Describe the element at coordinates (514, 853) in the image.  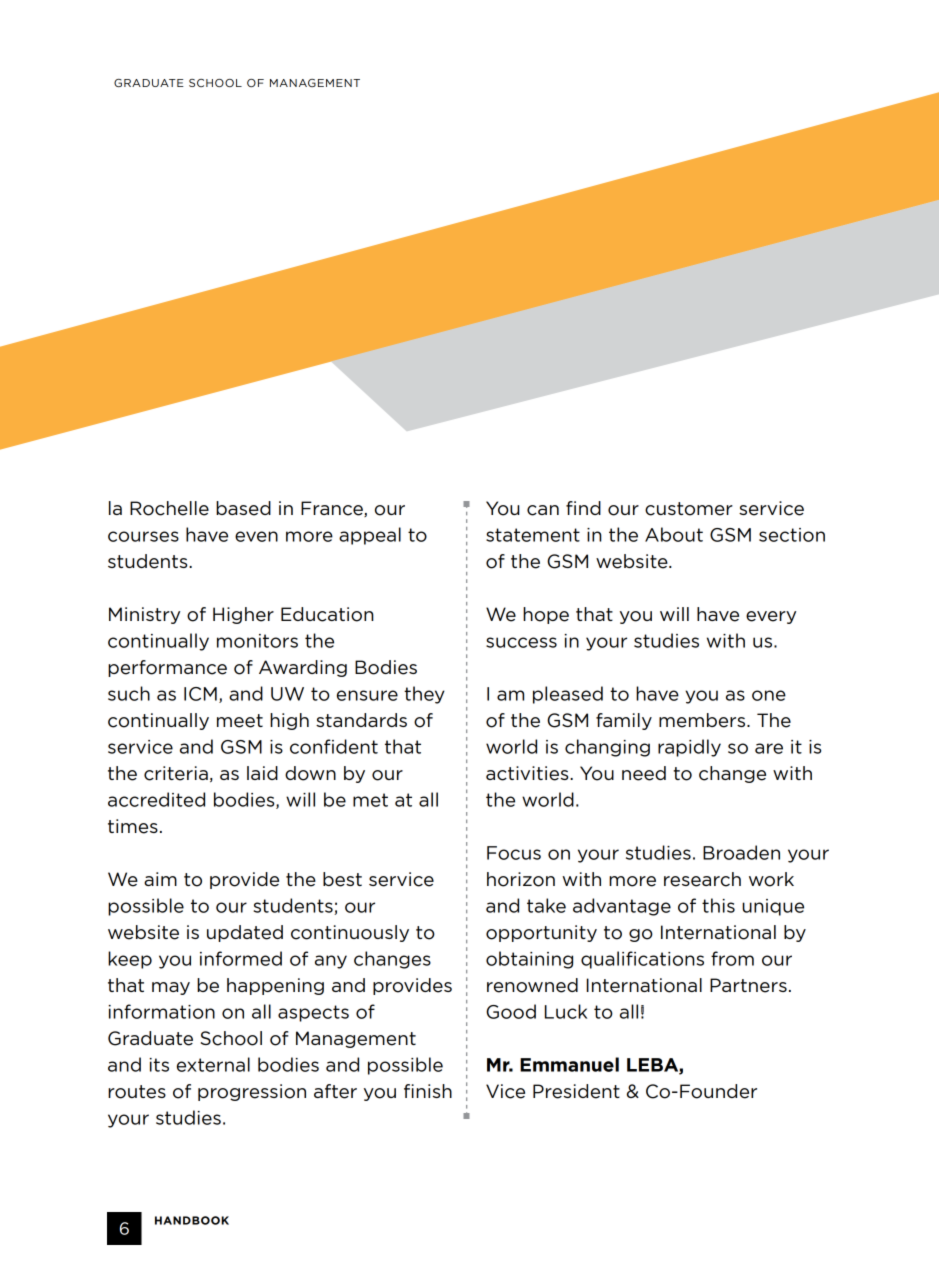
I see `Focus` at that location.
